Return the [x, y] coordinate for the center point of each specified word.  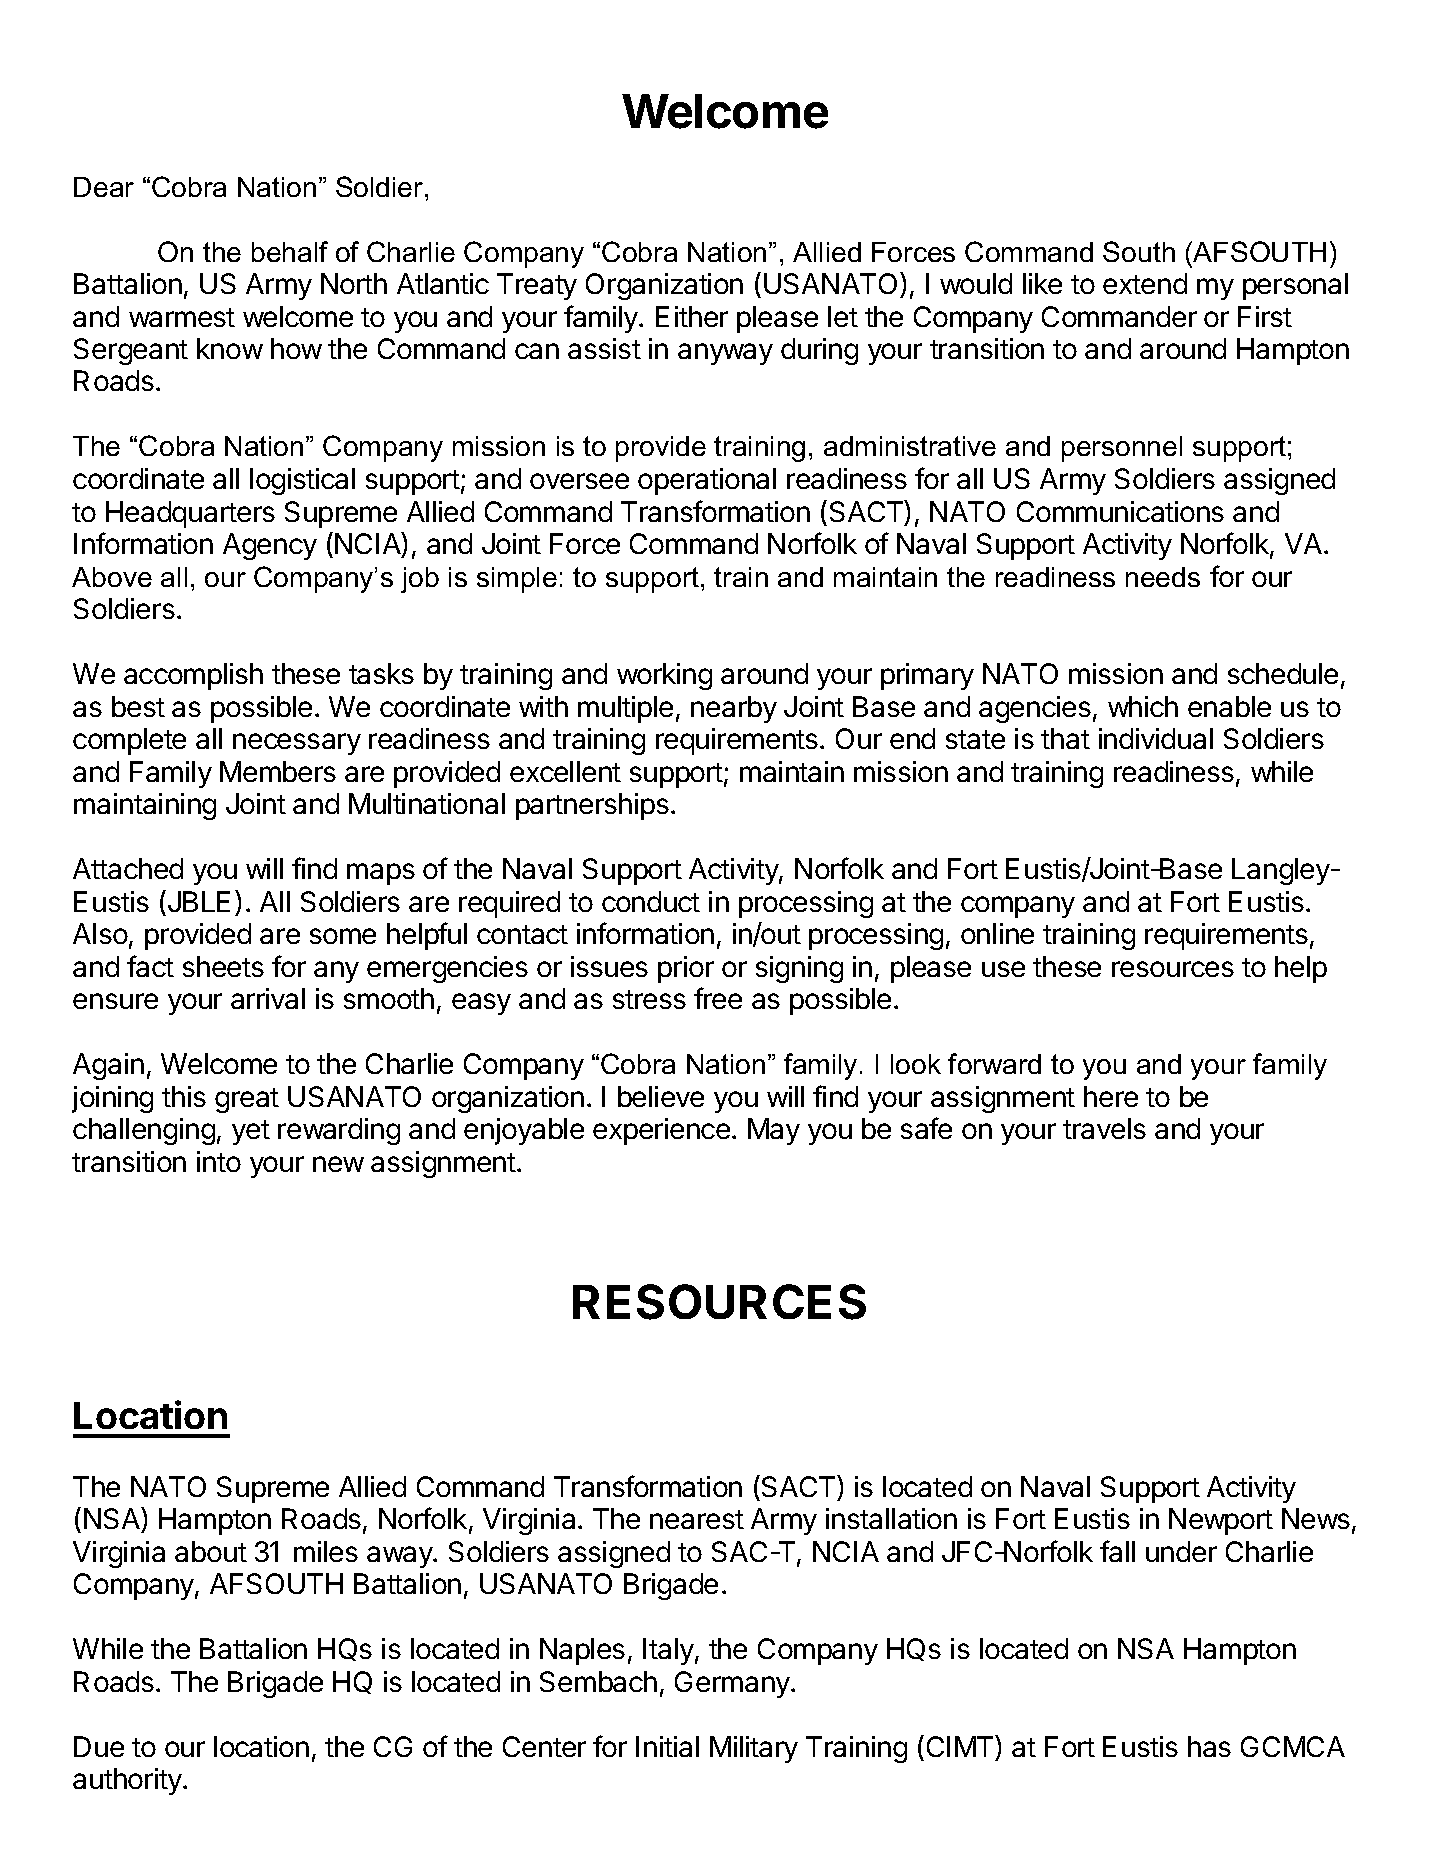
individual [1156, 738]
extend [1145, 283]
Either [692, 316]
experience [661, 1131]
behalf [290, 251]
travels [1104, 1128]
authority [127, 1781]
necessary [297, 744]
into [219, 1161]
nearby [734, 709]
